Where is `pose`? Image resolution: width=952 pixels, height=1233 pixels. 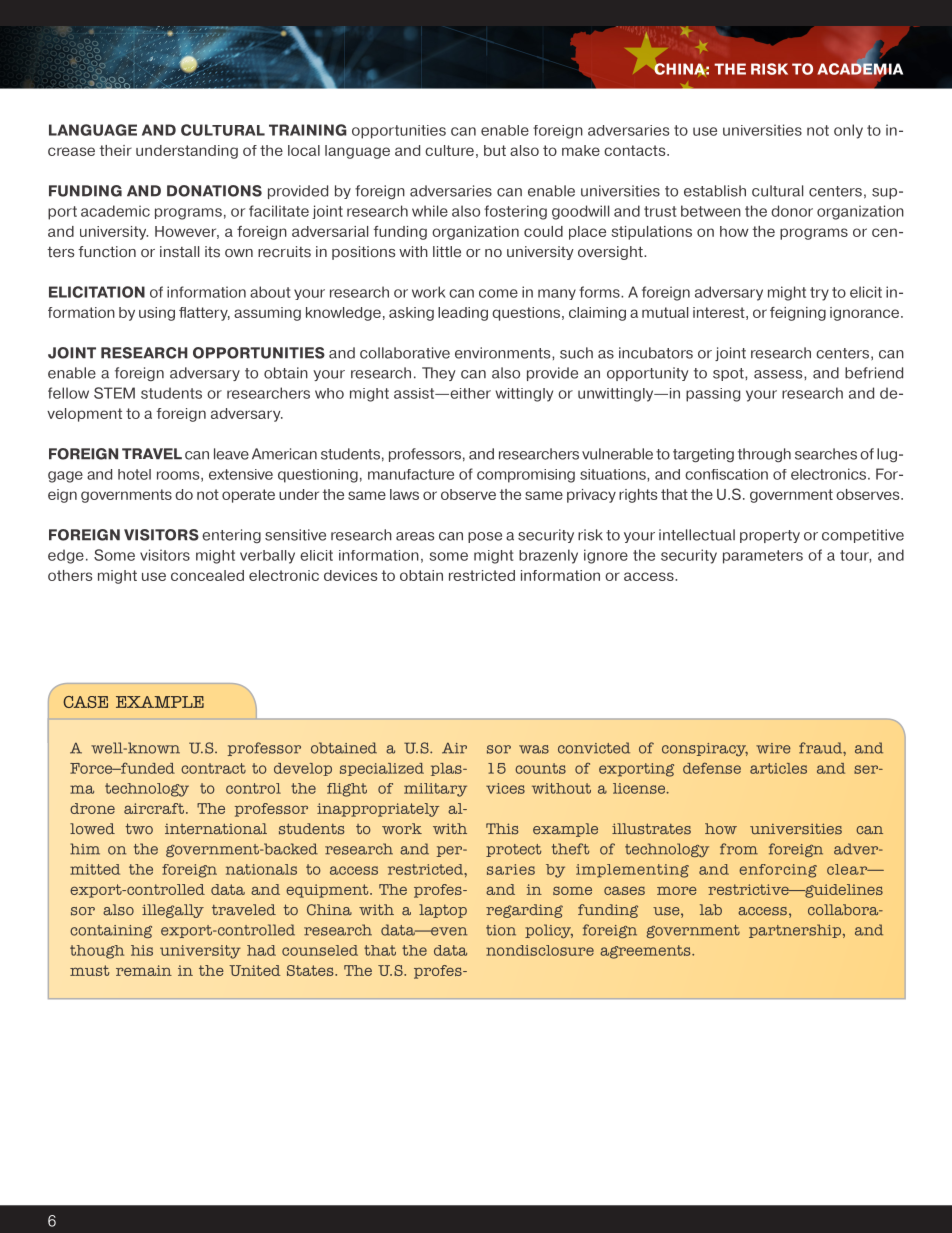 pose is located at coordinates (485, 537).
